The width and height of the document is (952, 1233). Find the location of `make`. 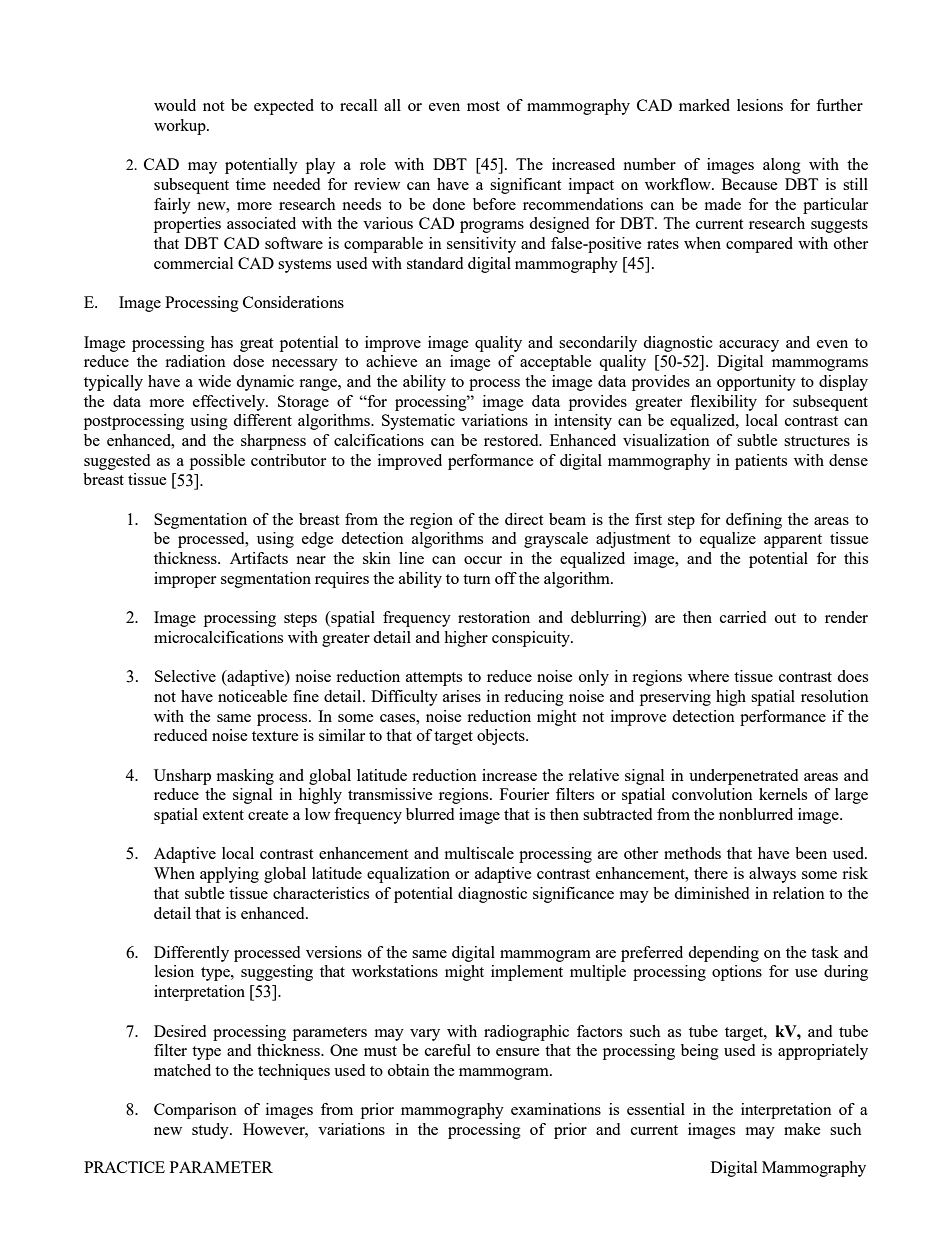

make is located at coordinates (802, 1129).
